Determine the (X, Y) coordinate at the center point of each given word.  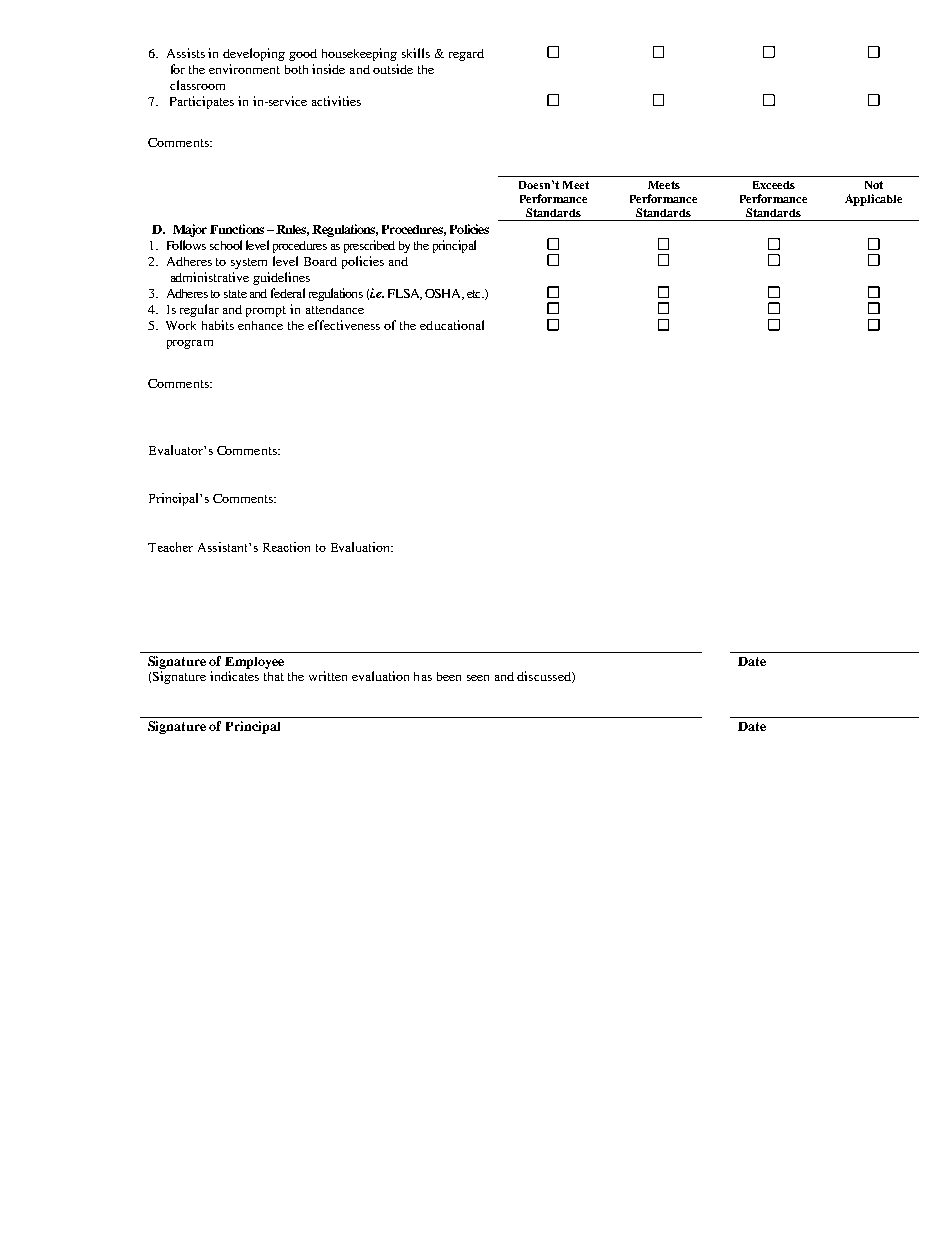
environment (244, 69)
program (190, 344)
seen (478, 678)
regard (466, 55)
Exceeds (774, 185)
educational (452, 325)
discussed (545, 677)
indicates (234, 676)
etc (475, 294)
